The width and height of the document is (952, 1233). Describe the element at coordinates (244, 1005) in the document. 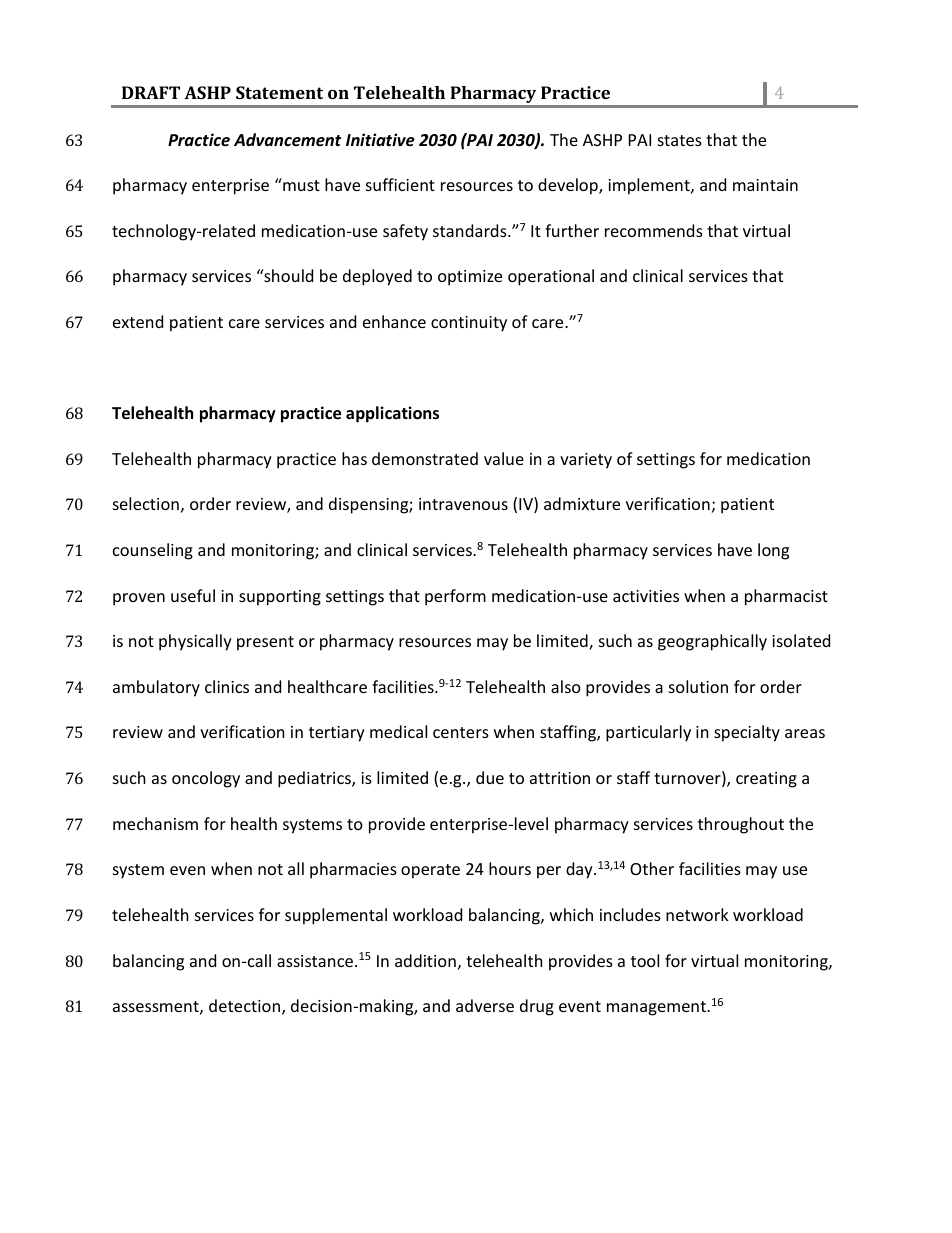

I see `detection` at that location.
